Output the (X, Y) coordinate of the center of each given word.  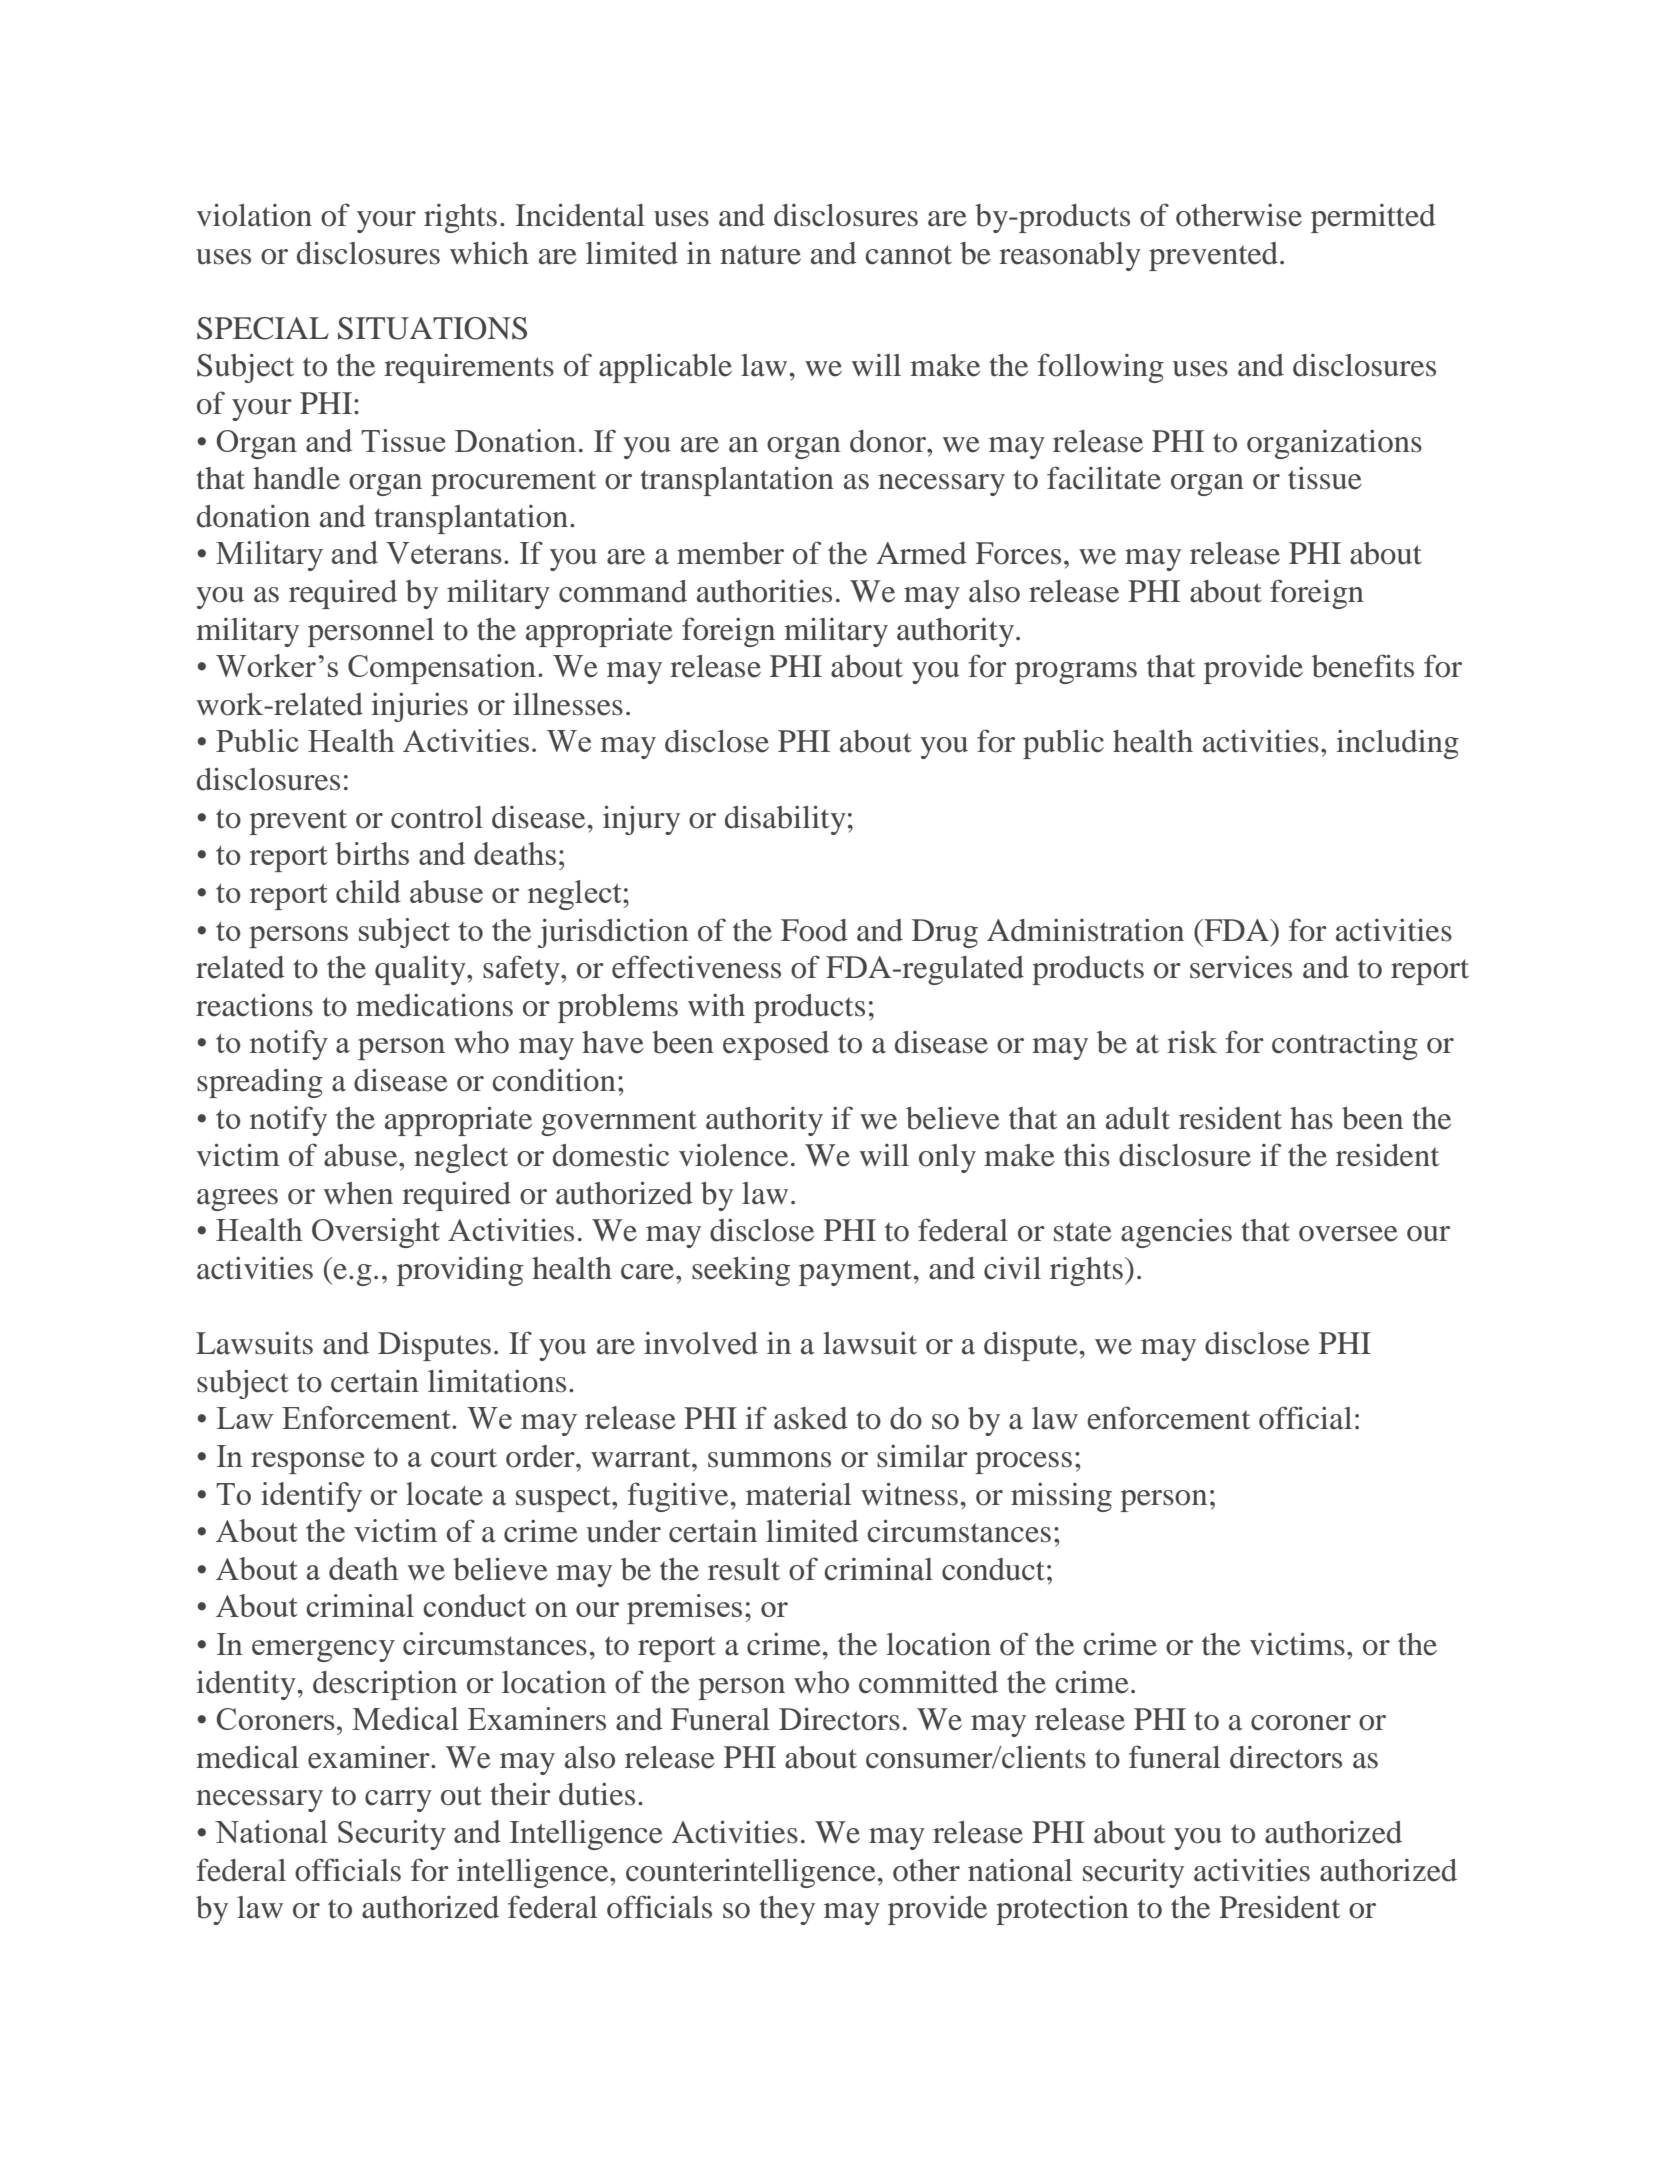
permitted (1373, 218)
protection (1062, 1910)
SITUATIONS (432, 328)
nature (760, 255)
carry (398, 1801)
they (787, 1910)
